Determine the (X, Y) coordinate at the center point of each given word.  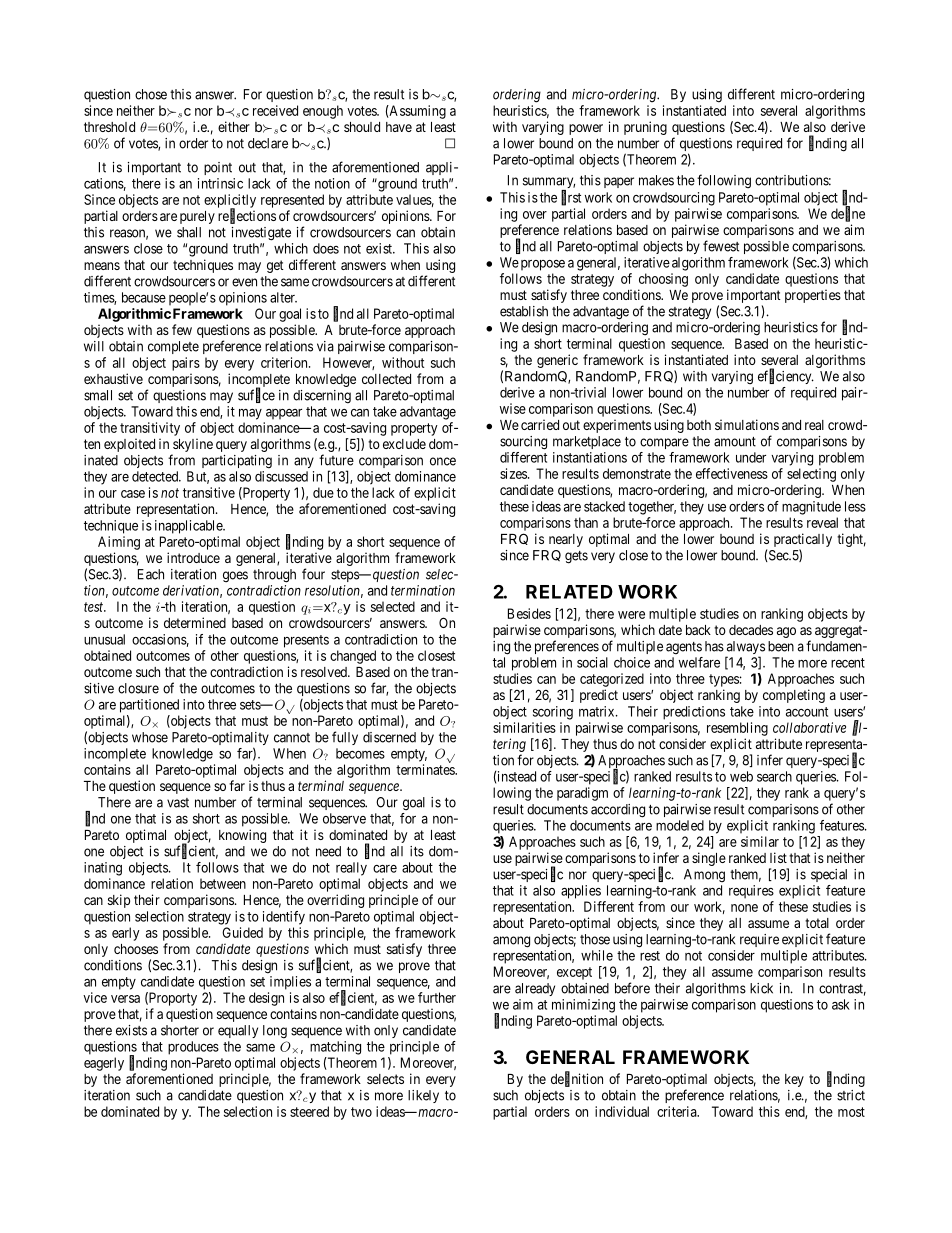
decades (751, 630)
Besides (529, 613)
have (399, 127)
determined (195, 622)
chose (151, 94)
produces (193, 1048)
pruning (645, 128)
